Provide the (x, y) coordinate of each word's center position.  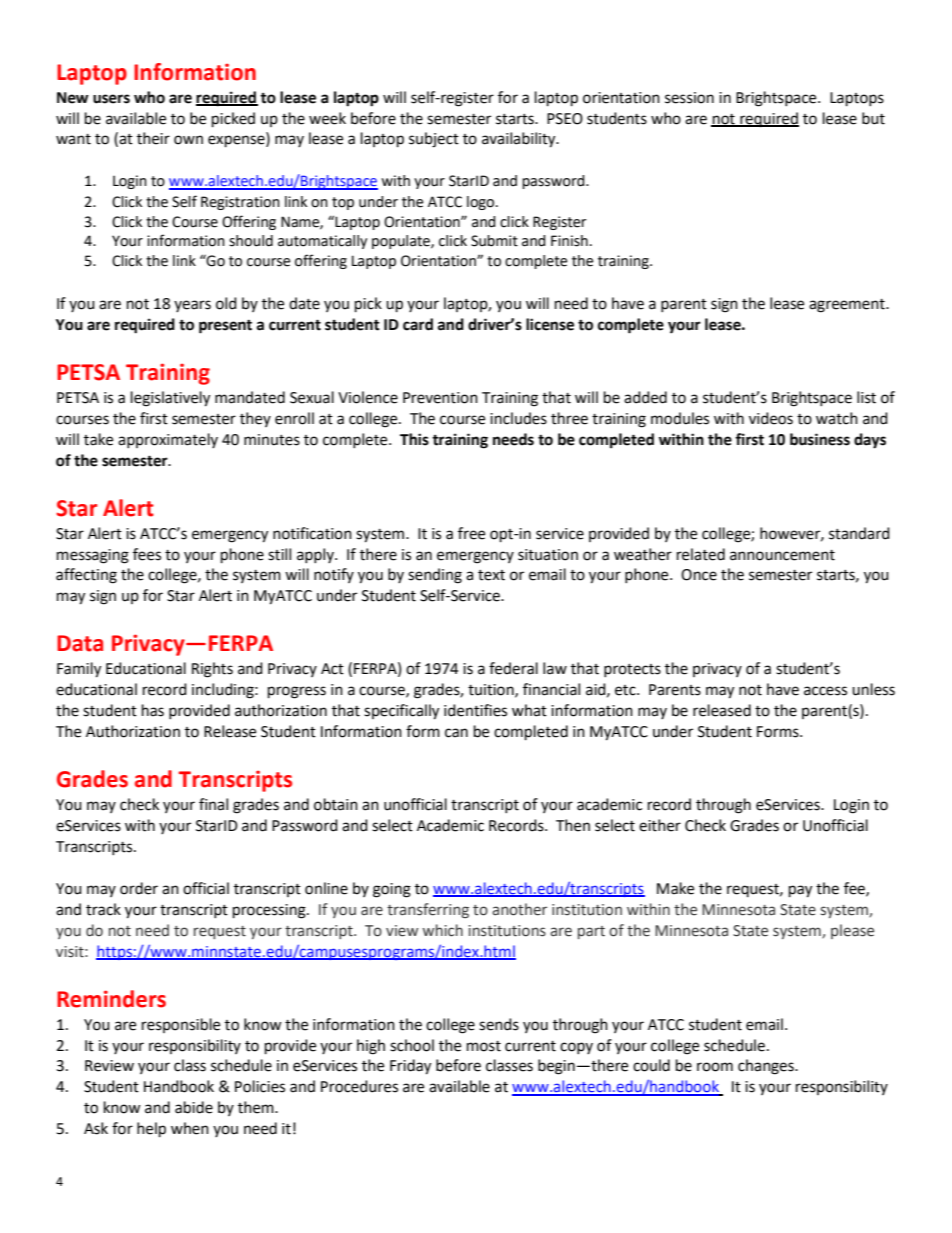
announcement (782, 555)
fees (147, 554)
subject (434, 140)
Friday (410, 1067)
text (491, 575)
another (519, 909)
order (139, 888)
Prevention (440, 398)
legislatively (170, 399)
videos (771, 418)
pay (800, 891)
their (153, 138)
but (873, 118)
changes (767, 1067)
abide (194, 1107)
